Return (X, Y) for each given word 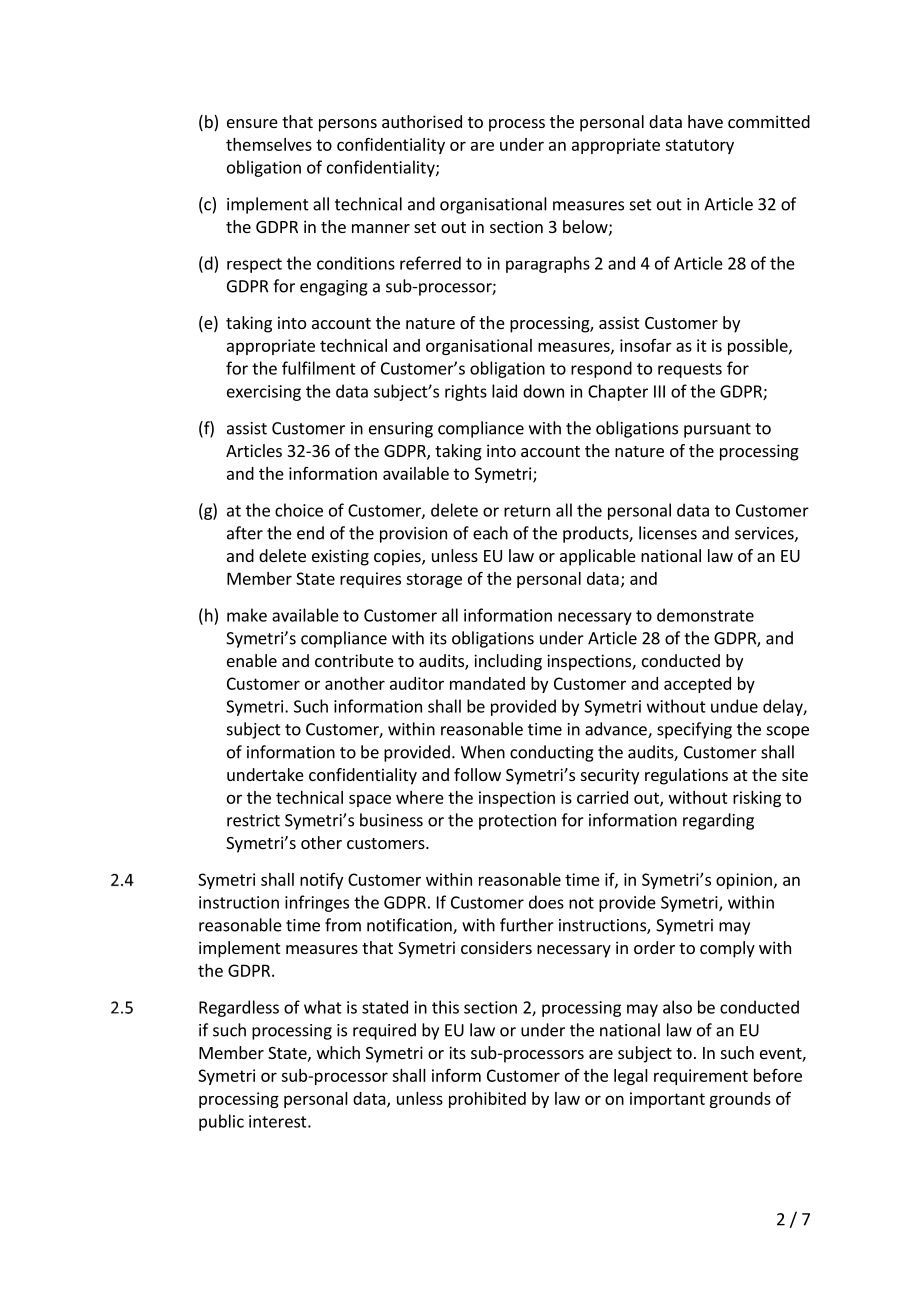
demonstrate (705, 615)
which (338, 1052)
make (247, 615)
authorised (422, 121)
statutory (699, 146)
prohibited (487, 1100)
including (508, 662)
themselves (269, 144)
